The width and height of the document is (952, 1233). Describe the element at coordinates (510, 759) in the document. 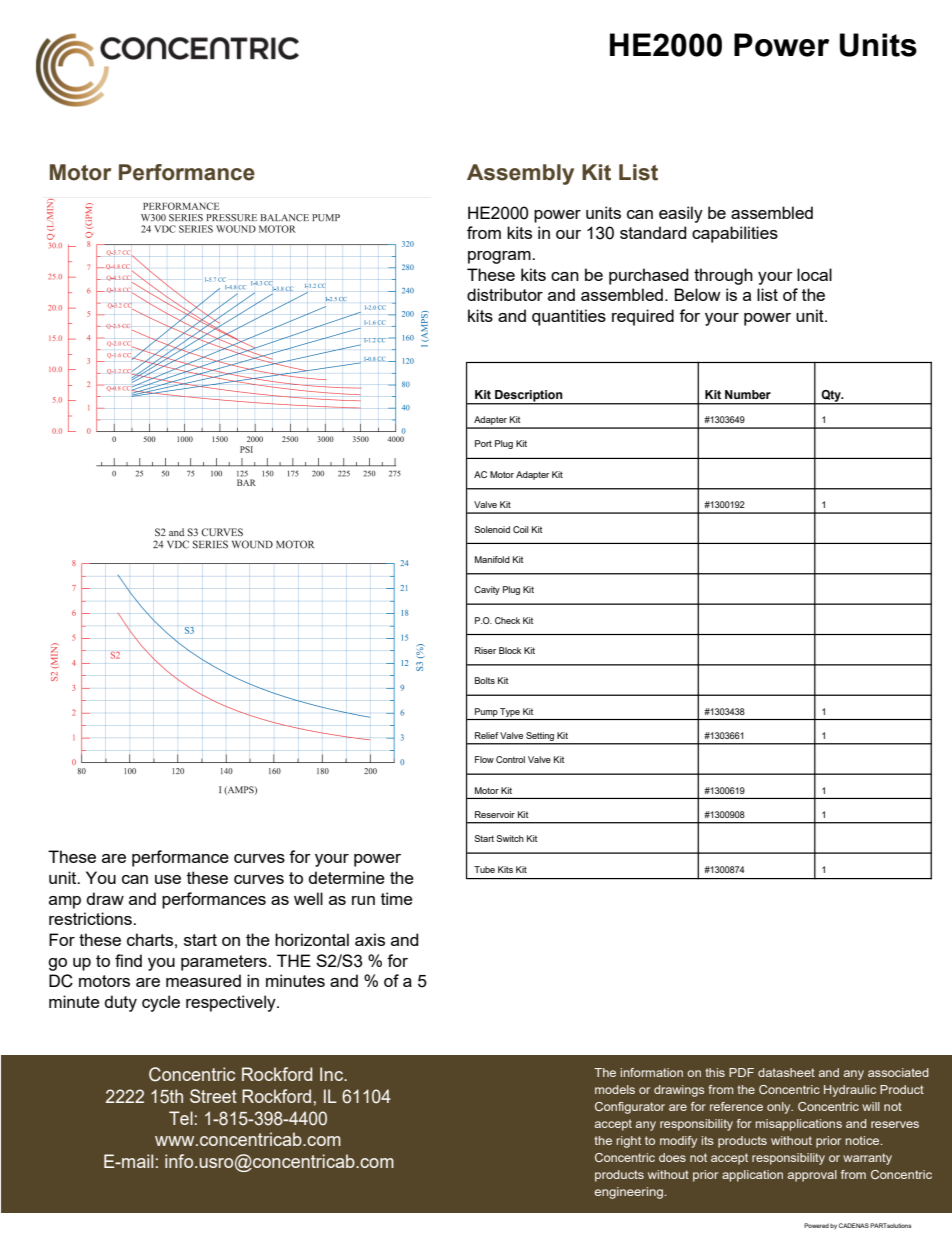

I see `Control` at that location.
